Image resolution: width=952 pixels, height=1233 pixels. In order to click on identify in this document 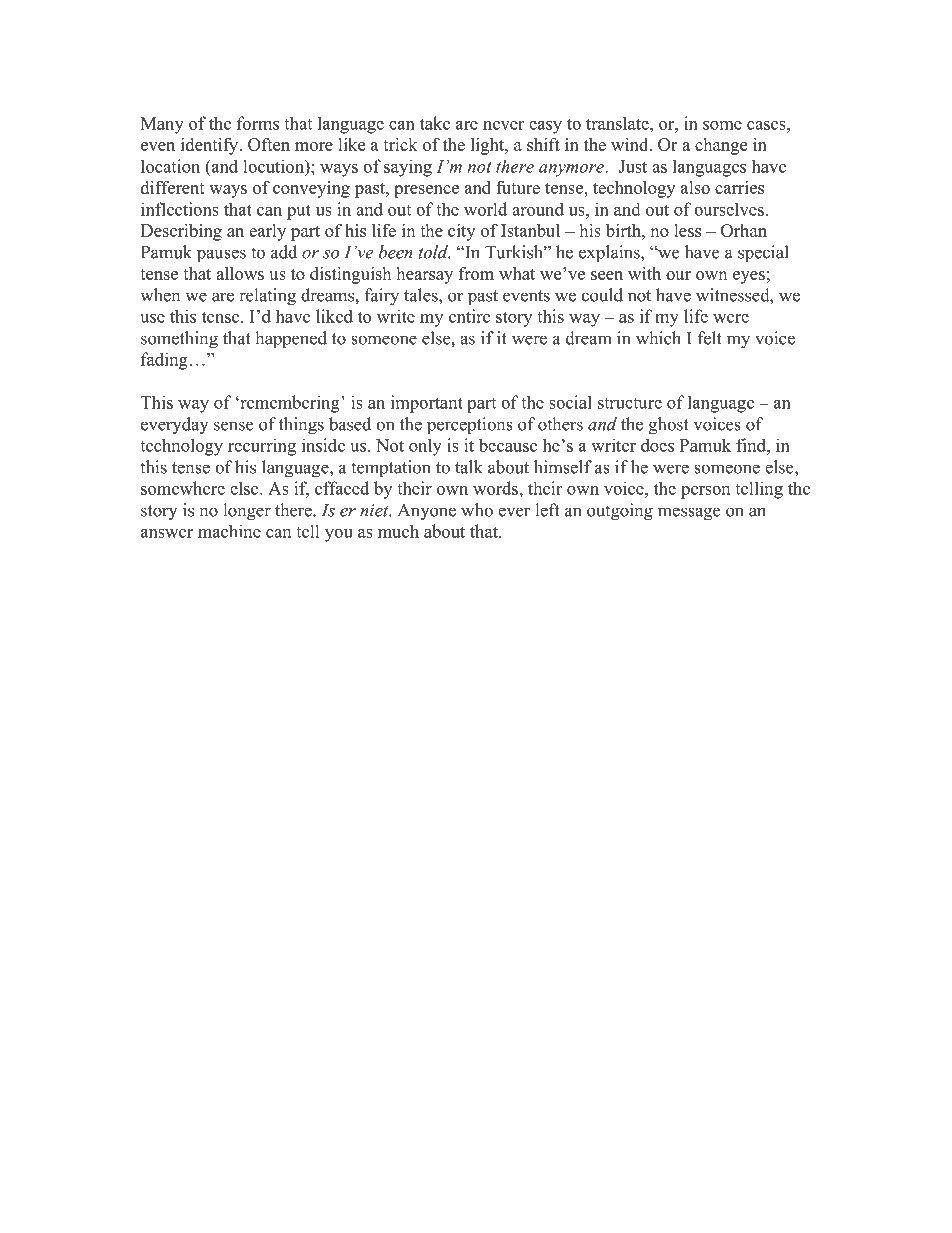, I will do `click(211, 146)`.
